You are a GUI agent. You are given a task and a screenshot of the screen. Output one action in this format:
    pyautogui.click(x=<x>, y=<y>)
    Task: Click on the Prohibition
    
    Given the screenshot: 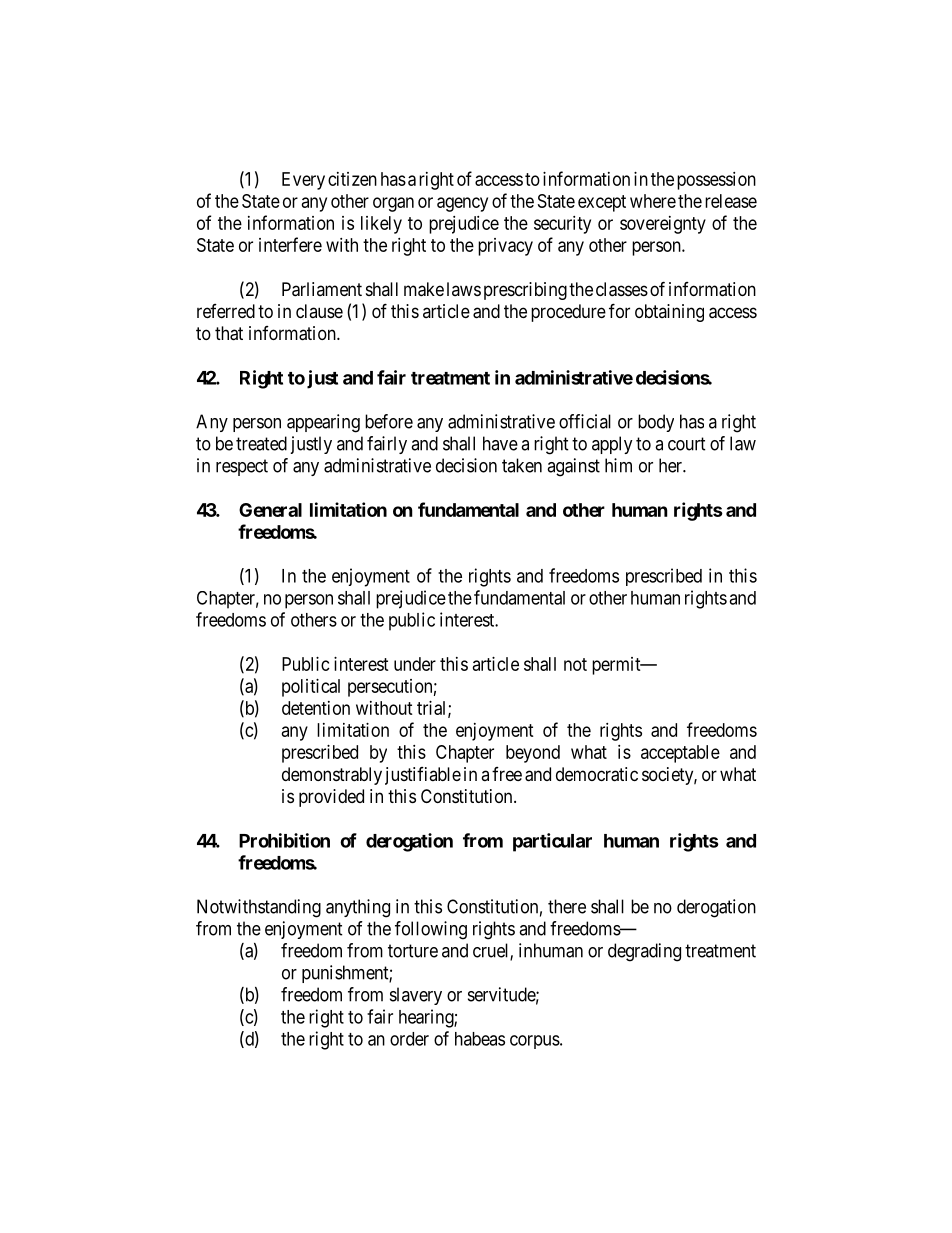 What is the action you would take?
    pyautogui.click(x=284, y=840)
